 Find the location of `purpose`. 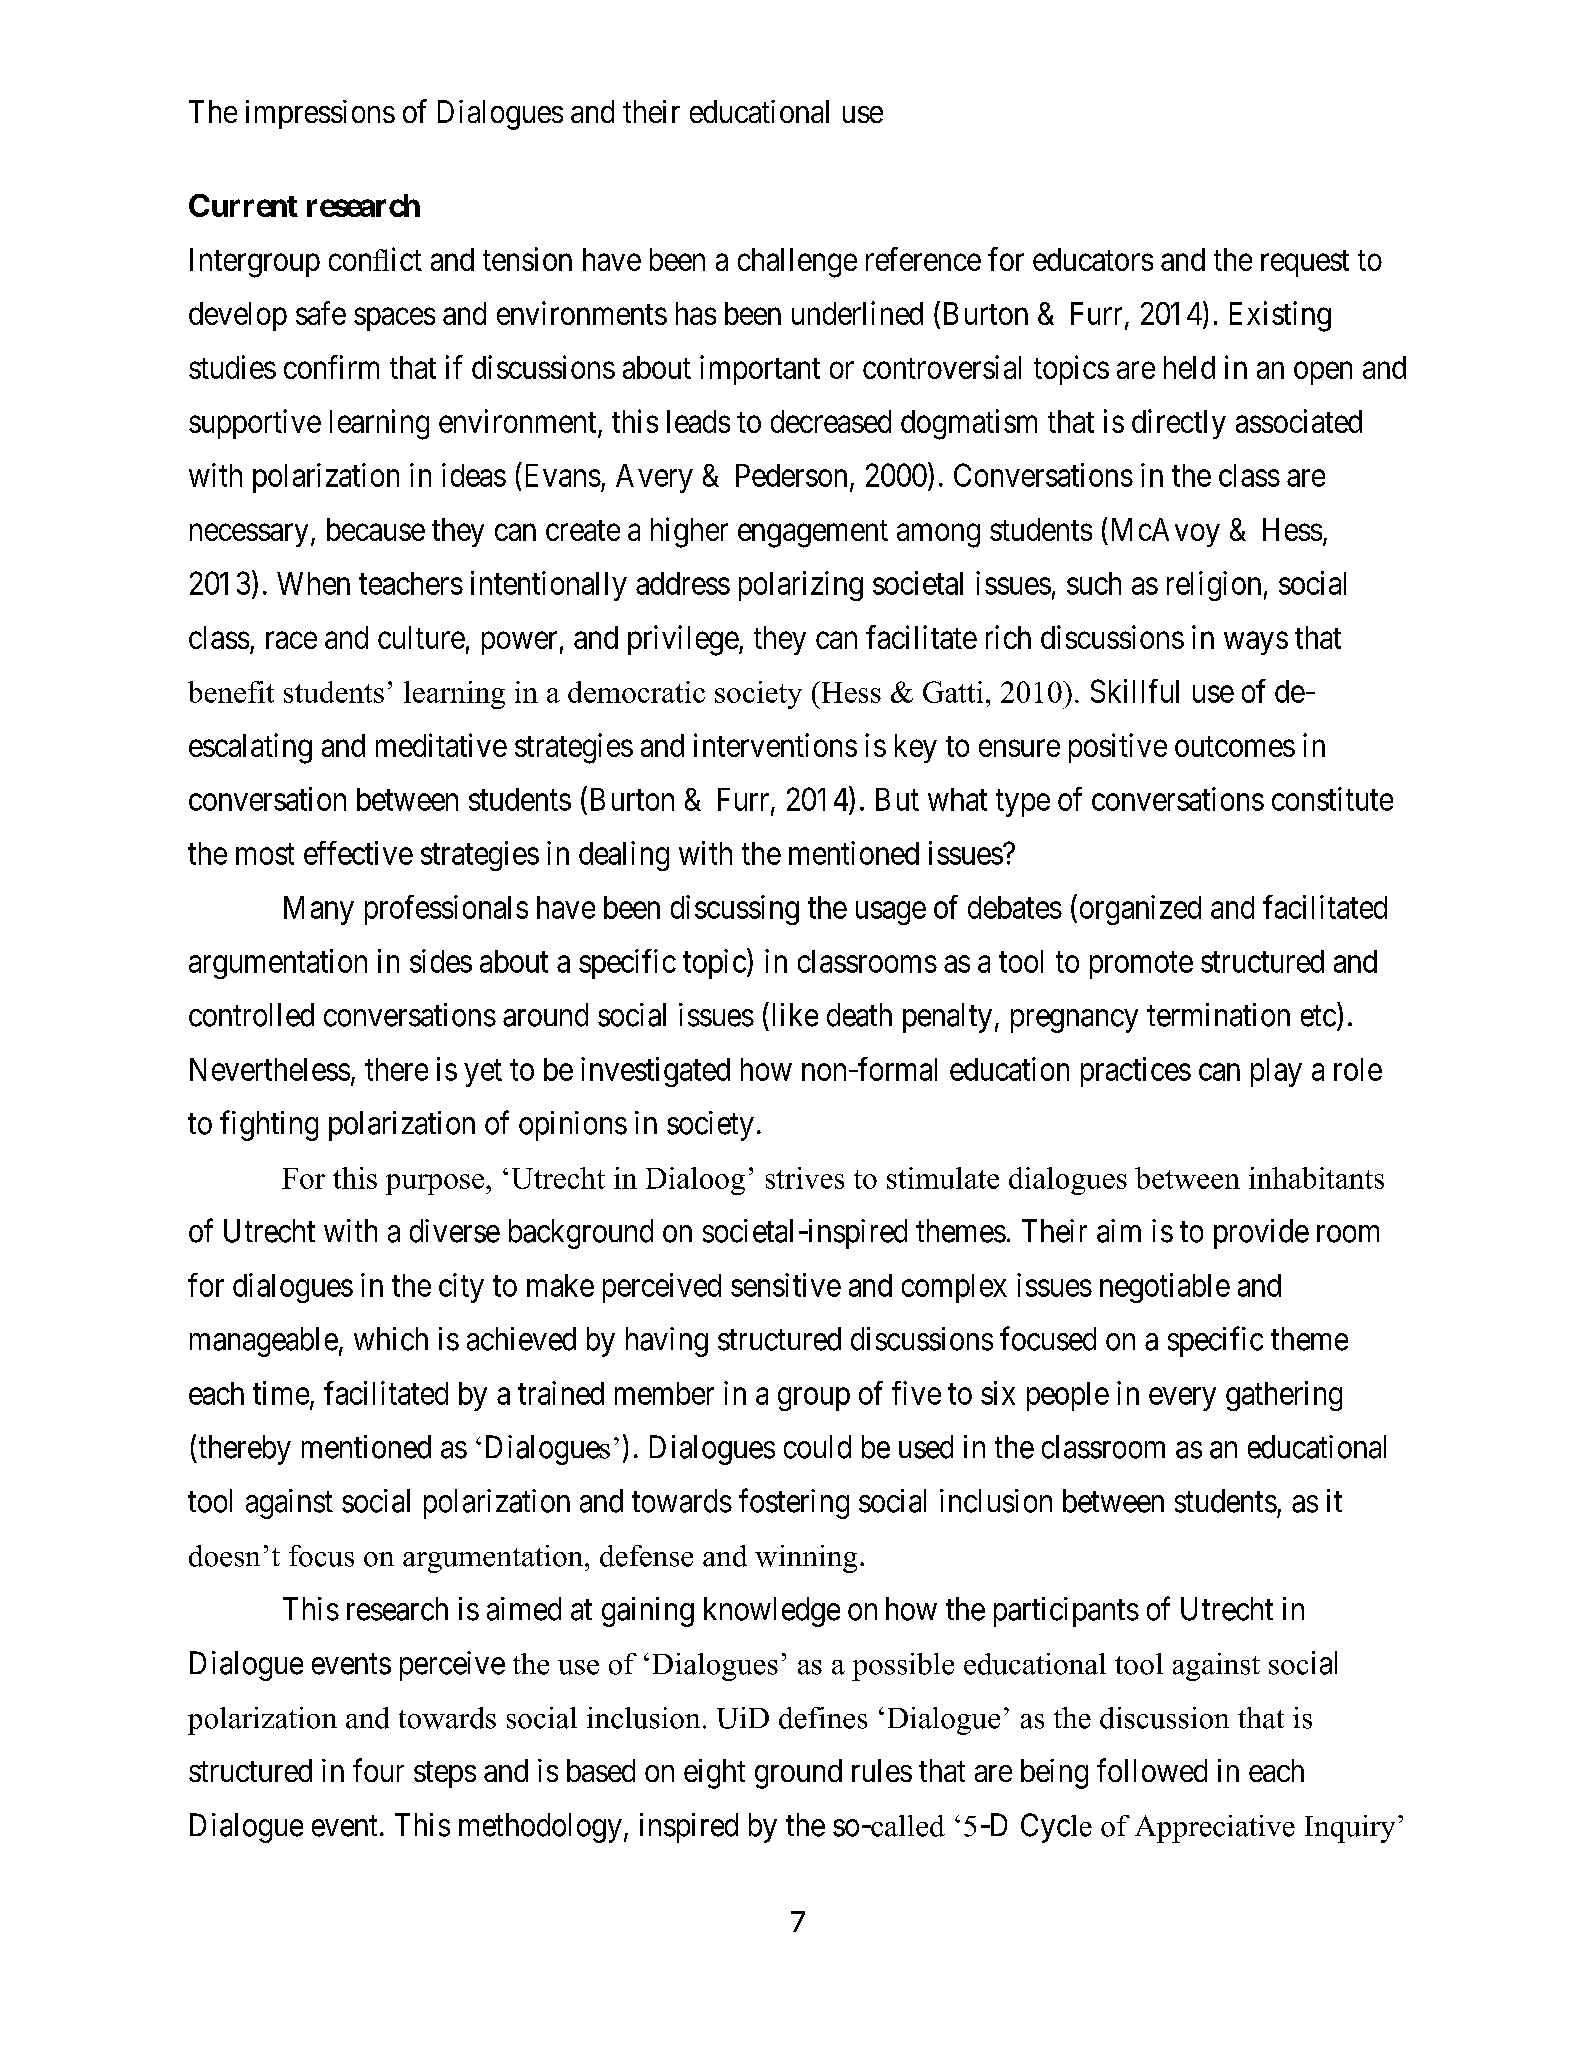

purpose is located at coordinates (436, 1184).
